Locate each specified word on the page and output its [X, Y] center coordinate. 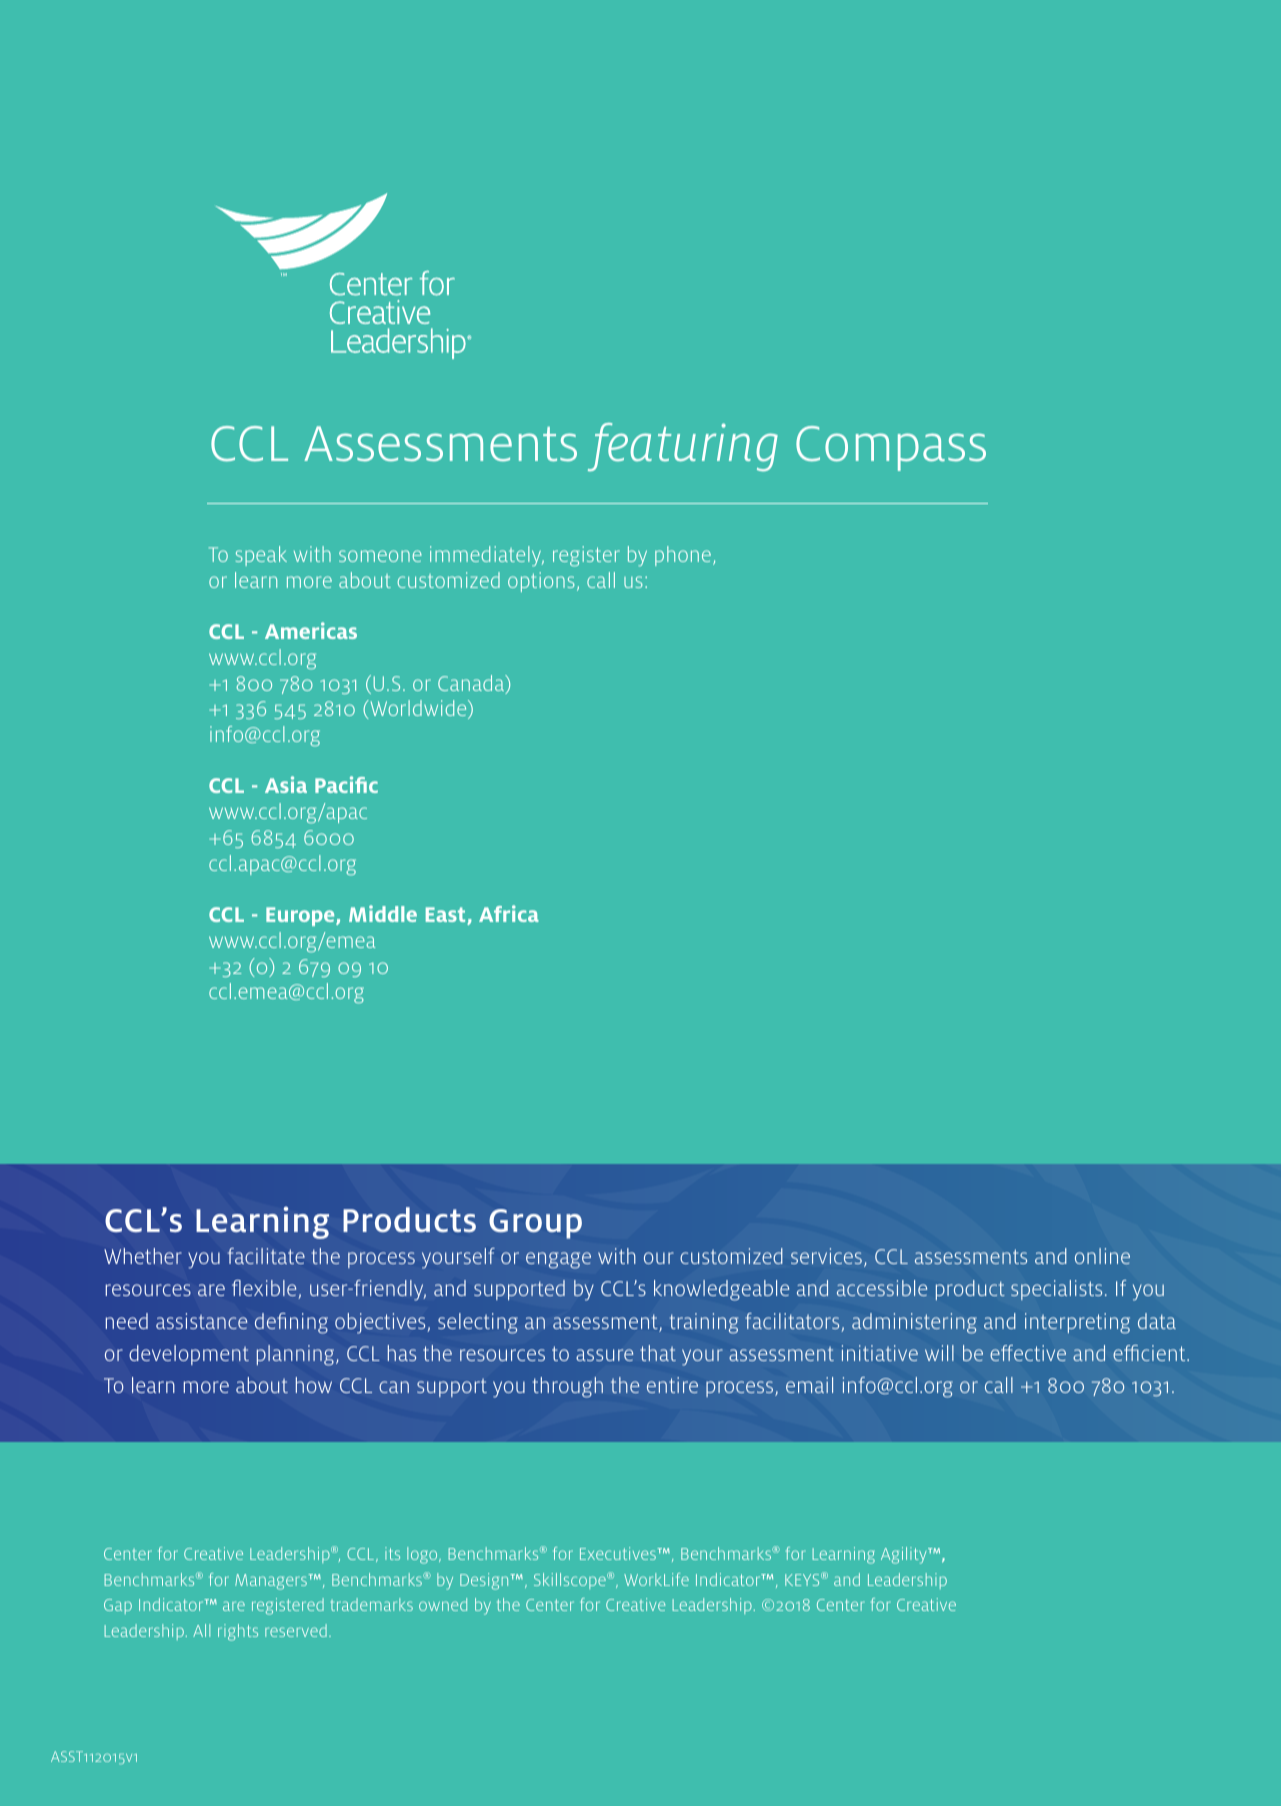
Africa [509, 913]
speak [261, 556]
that [658, 1353]
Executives [619, 1553]
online [1102, 1256]
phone [683, 556]
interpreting [1077, 1323]
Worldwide [418, 709]
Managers [272, 1582]
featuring [683, 447]
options [541, 582]
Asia [286, 784]
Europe [301, 916]
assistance [202, 1321]
